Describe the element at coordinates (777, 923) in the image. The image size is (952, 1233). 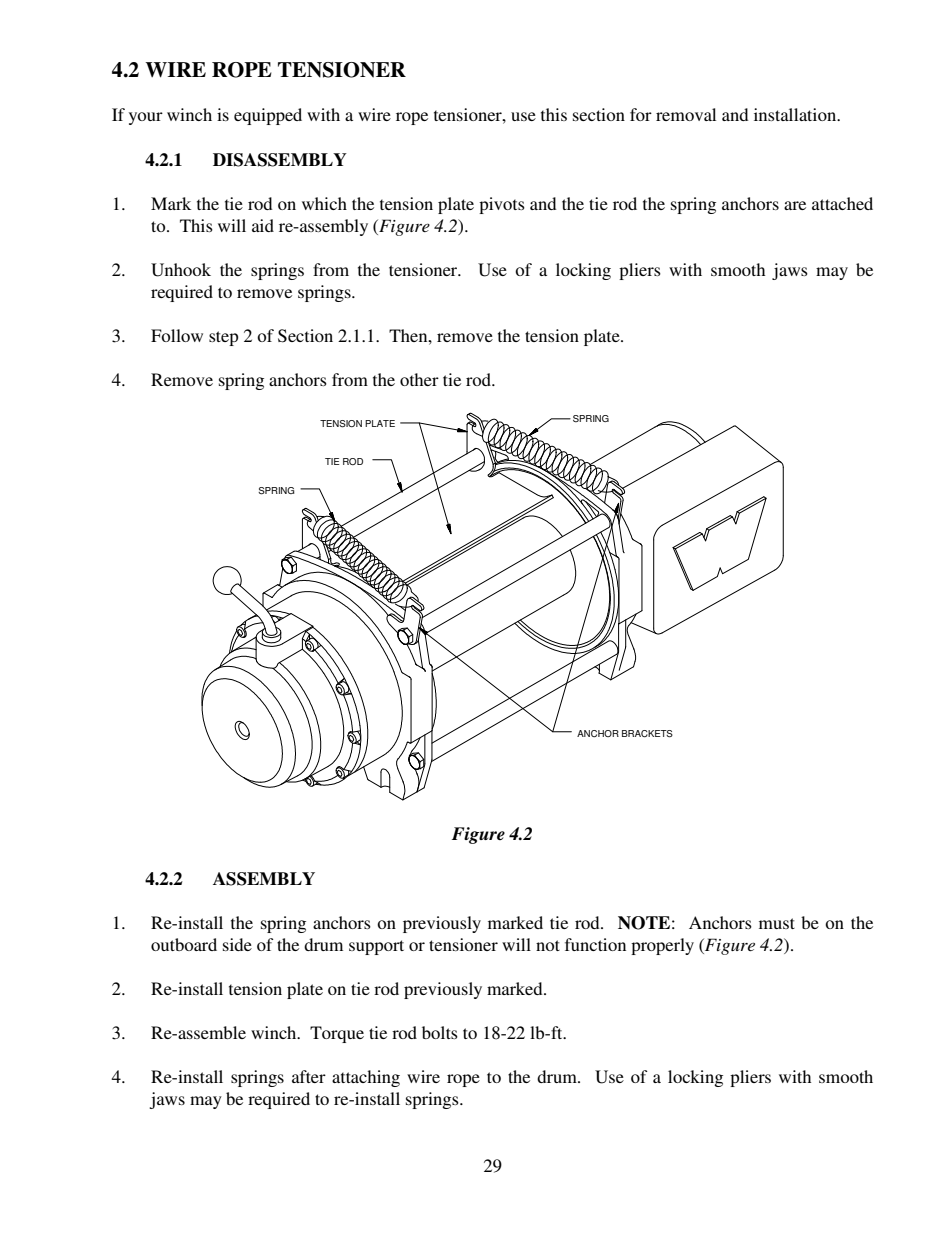
I see `must` at that location.
